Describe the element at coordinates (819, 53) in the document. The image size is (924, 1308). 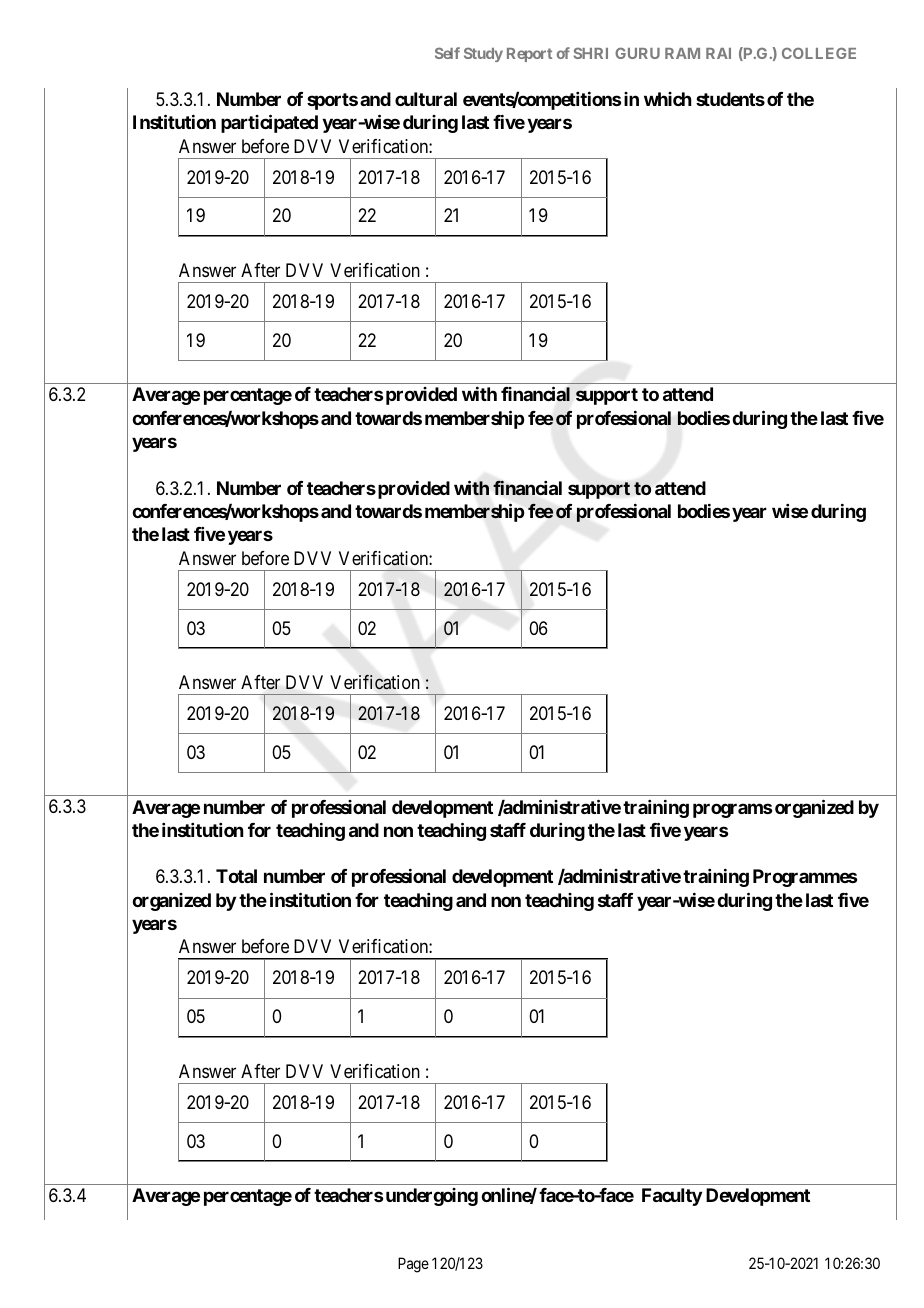
I see `COLLEGE` at that location.
